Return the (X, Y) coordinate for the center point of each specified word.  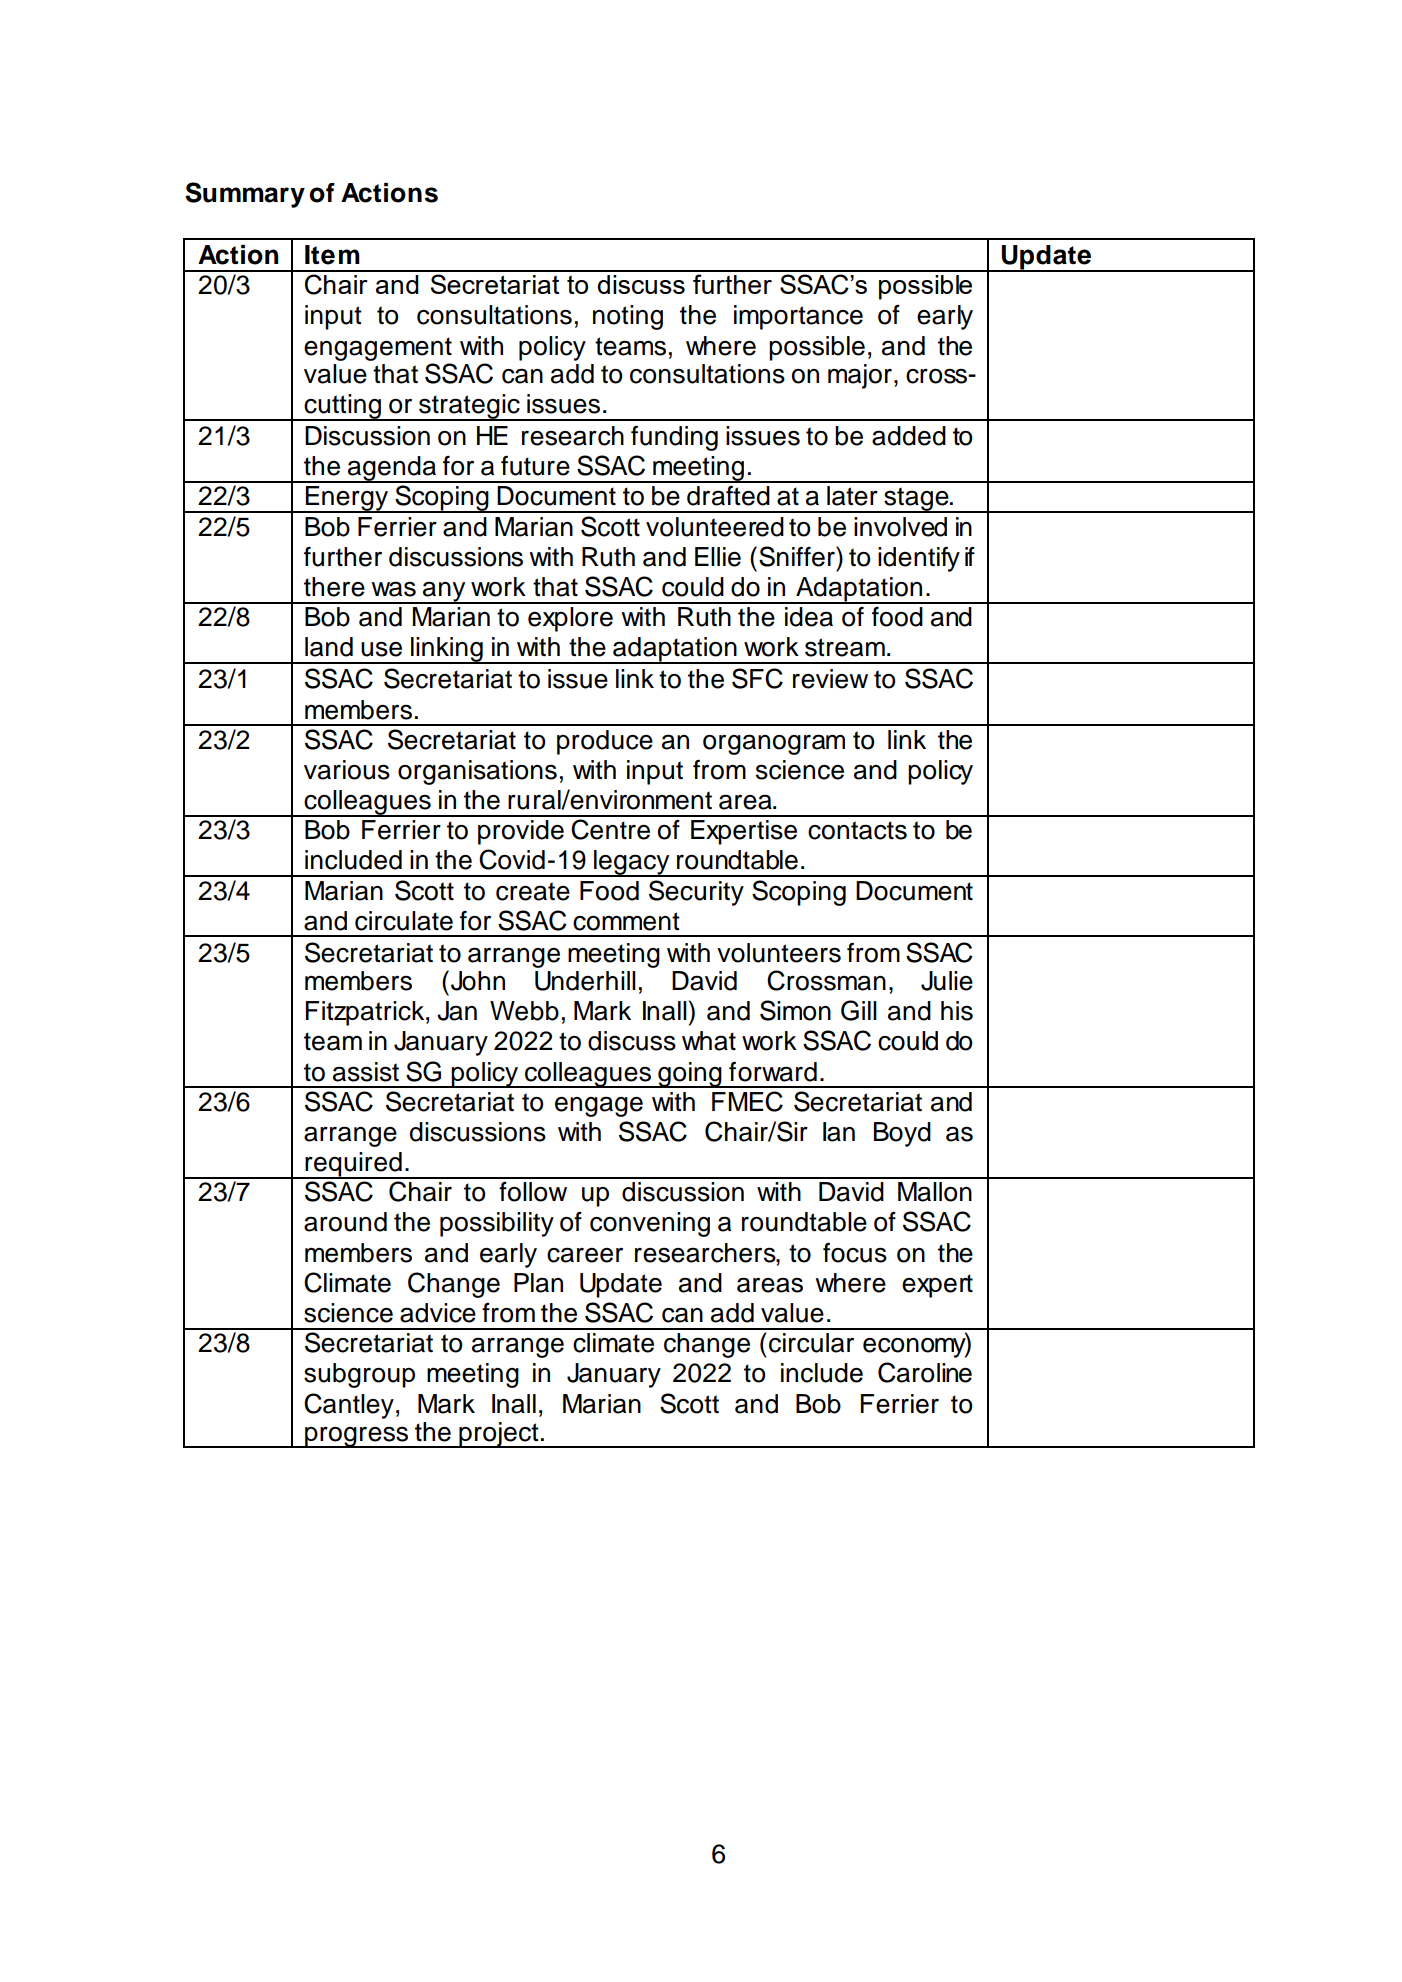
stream (845, 647)
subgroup (359, 1375)
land (329, 647)
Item (332, 255)
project (499, 1435)
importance (798, 317)
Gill (859, 1010)
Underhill (585, 981)
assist (366, 1072)
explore (570, 619)
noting (628, 317)
